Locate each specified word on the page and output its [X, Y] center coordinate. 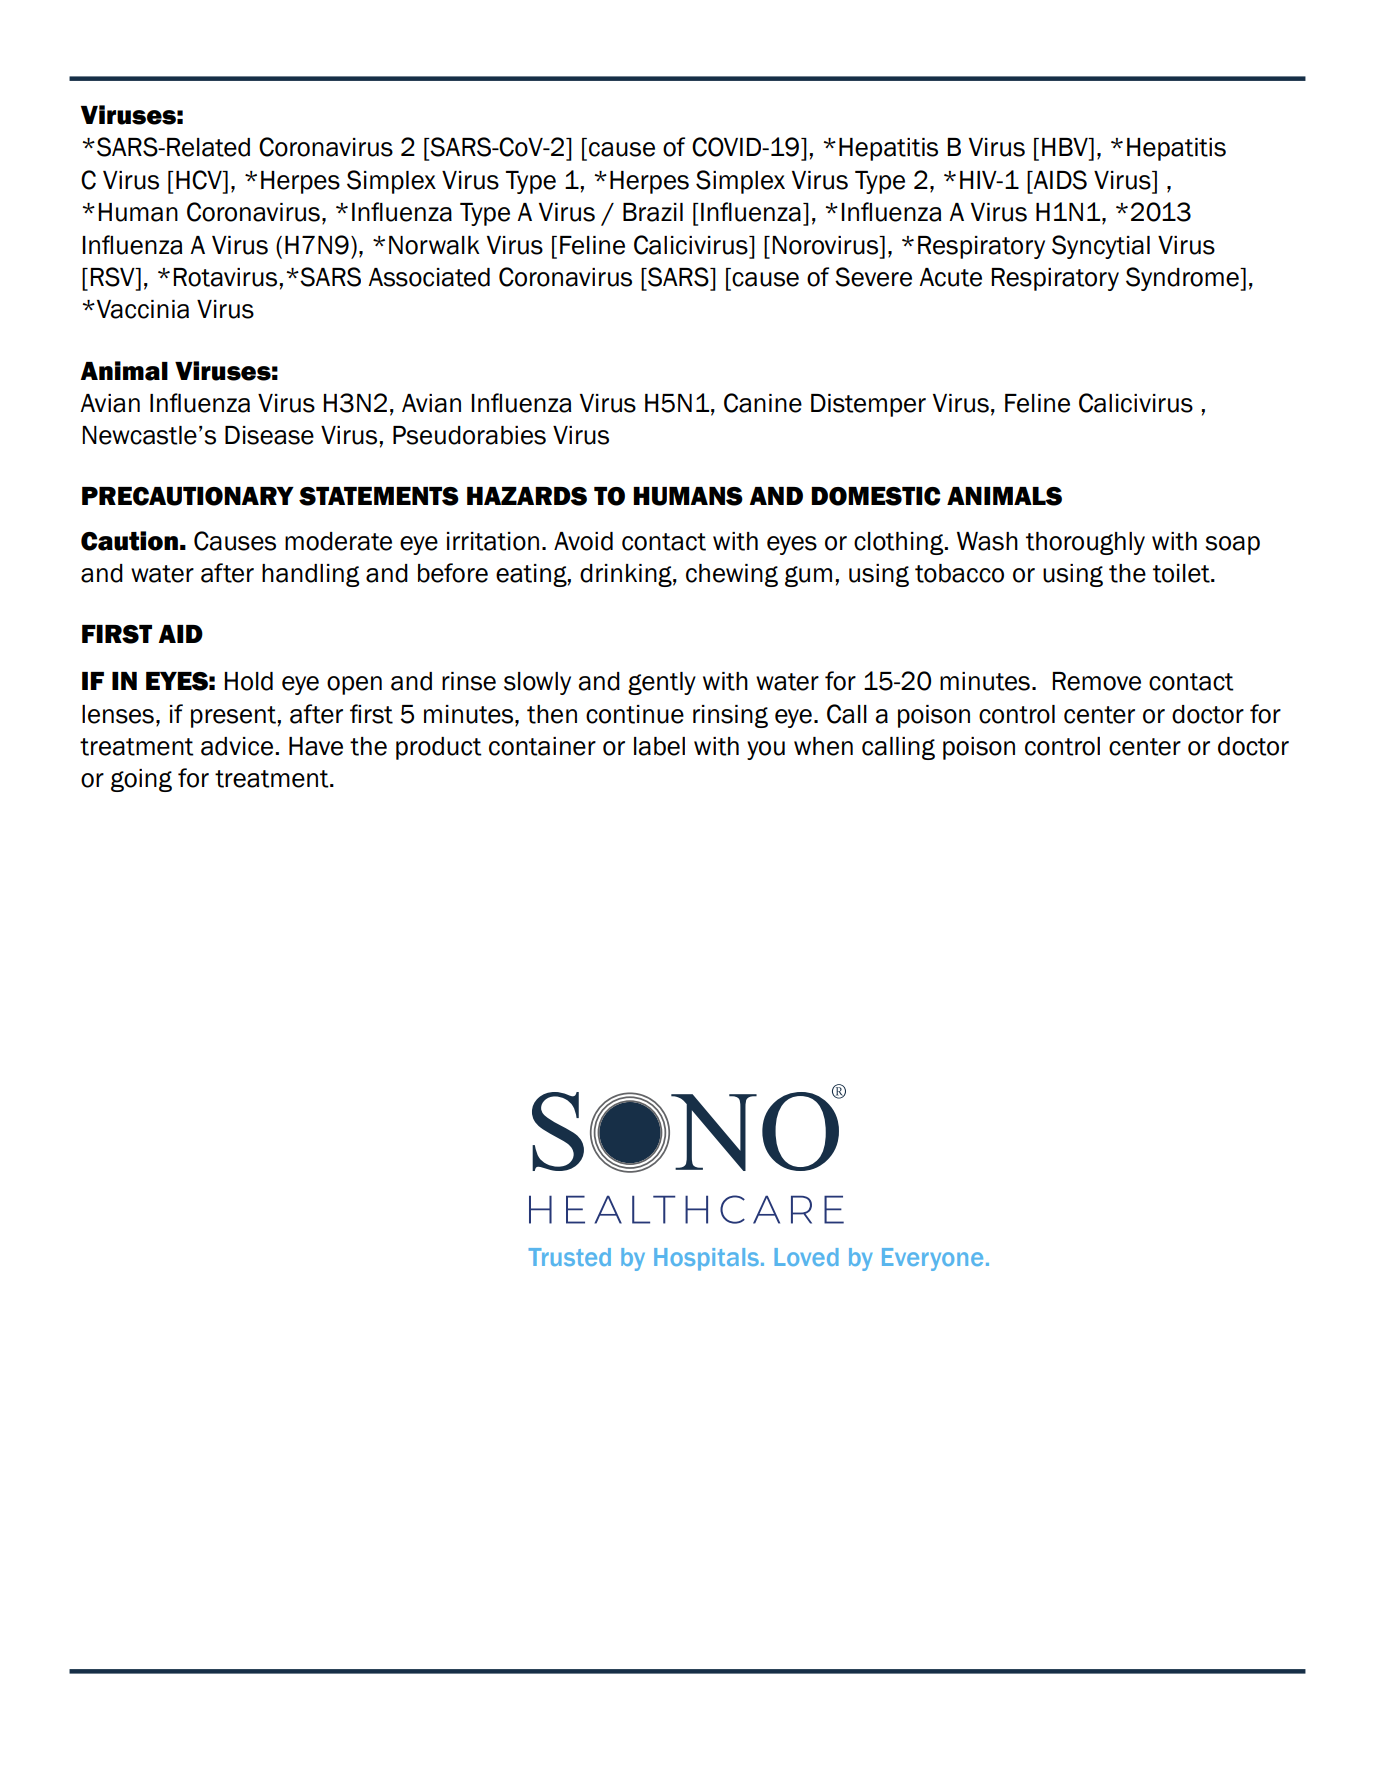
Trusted [570, 1257]
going [141, 780]
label [659, 746]
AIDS [1059, 180]
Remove [1096, 681]
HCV [200, 180]
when [823, 746]
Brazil [653, 212]
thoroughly [1085, 543]
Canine [763, 403]
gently [662, 683]
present [233, 717]
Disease [269, 435]
